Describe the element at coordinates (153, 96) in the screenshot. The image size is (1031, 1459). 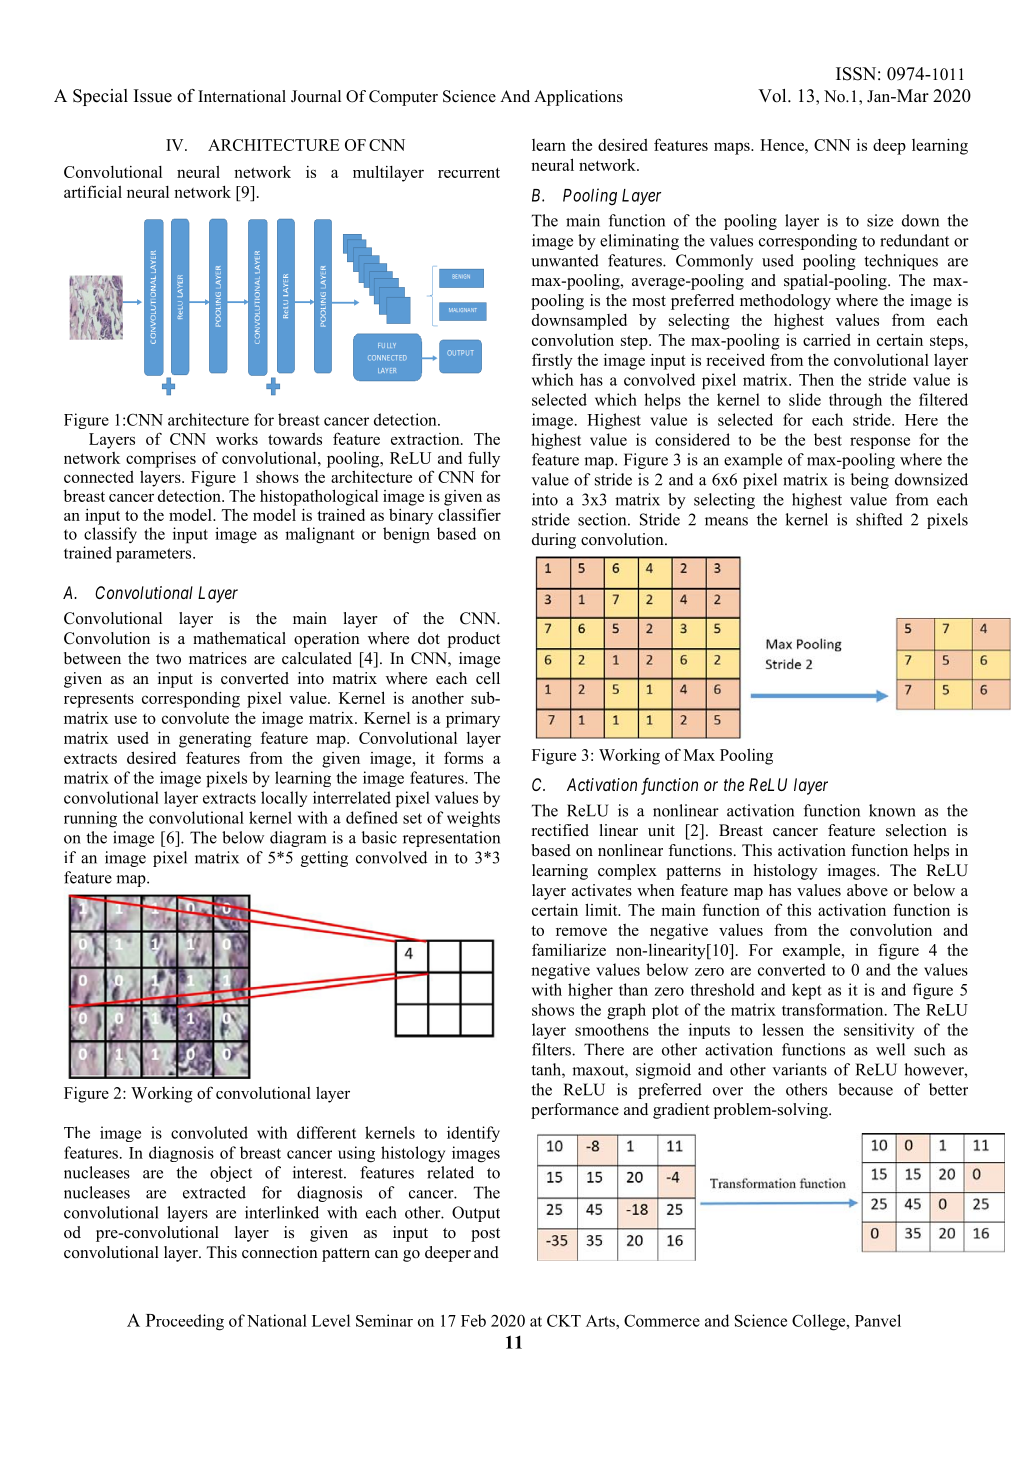
I see `Issue` at that location.
